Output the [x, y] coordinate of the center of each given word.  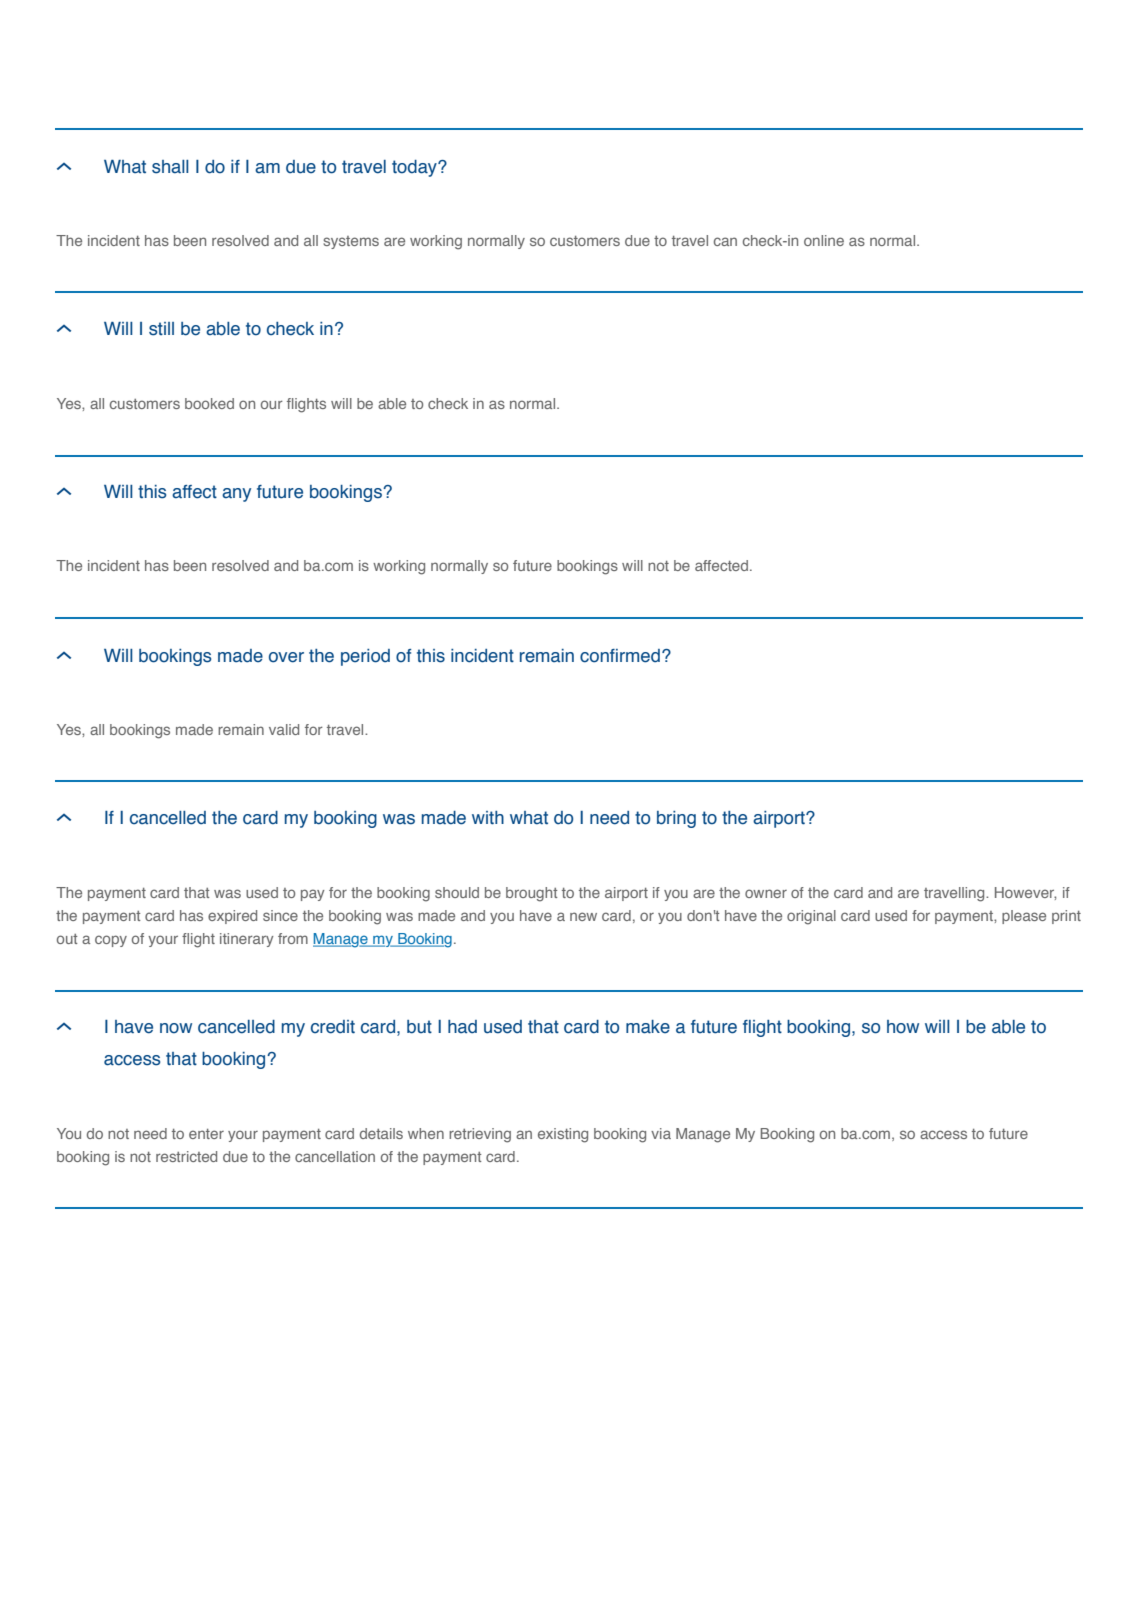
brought [531, 894]
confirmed [620, 656]
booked [209, 403]
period [365, 657]
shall [170, 167]
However [1025, 893]
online [824, 240]
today [415, 168]
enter [206, 1134]
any [236, 495]
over [286, 657]
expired [232, 917]
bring [676, 819]
